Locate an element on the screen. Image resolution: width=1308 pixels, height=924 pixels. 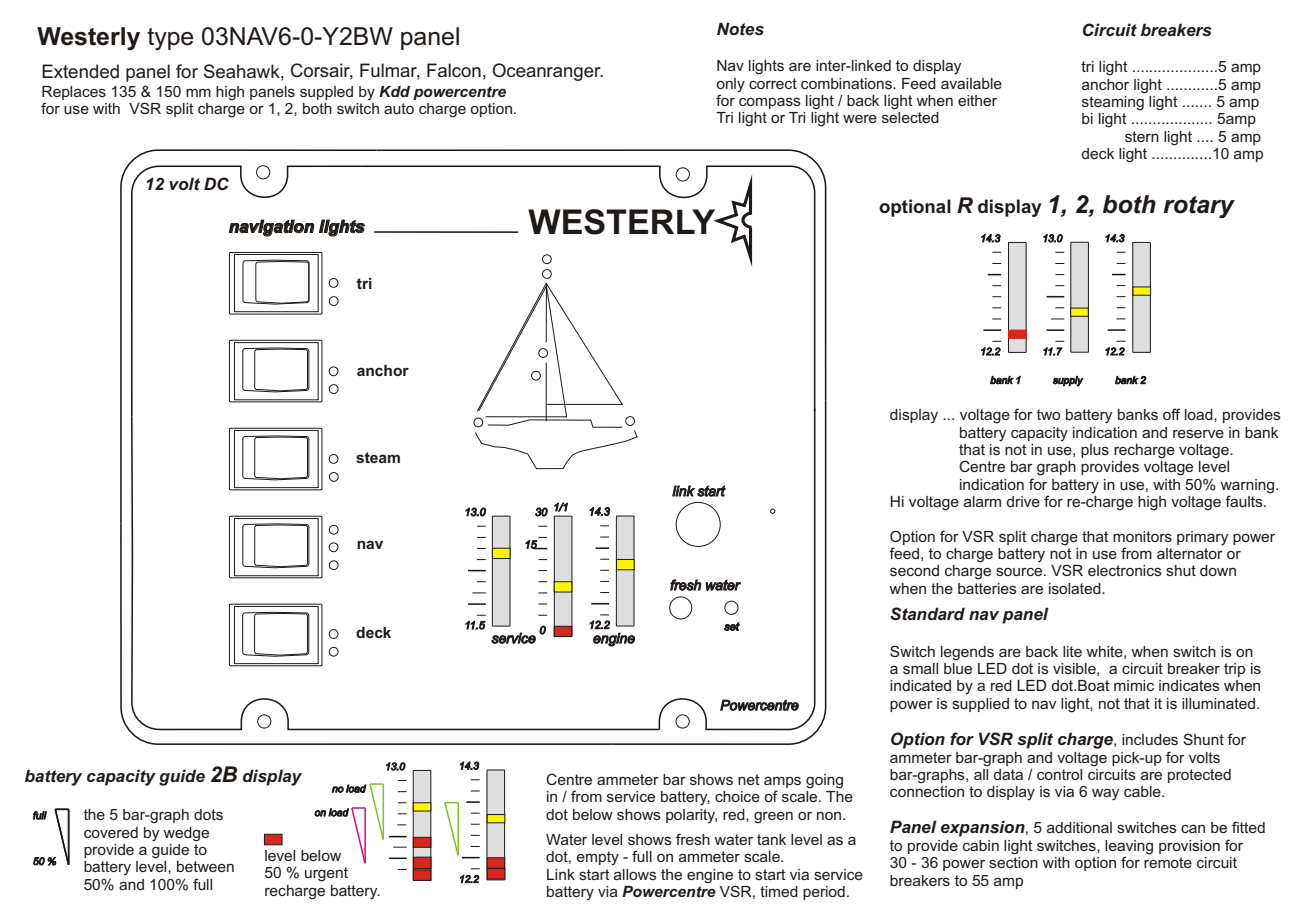
available is located at coordinates (971, 83).
